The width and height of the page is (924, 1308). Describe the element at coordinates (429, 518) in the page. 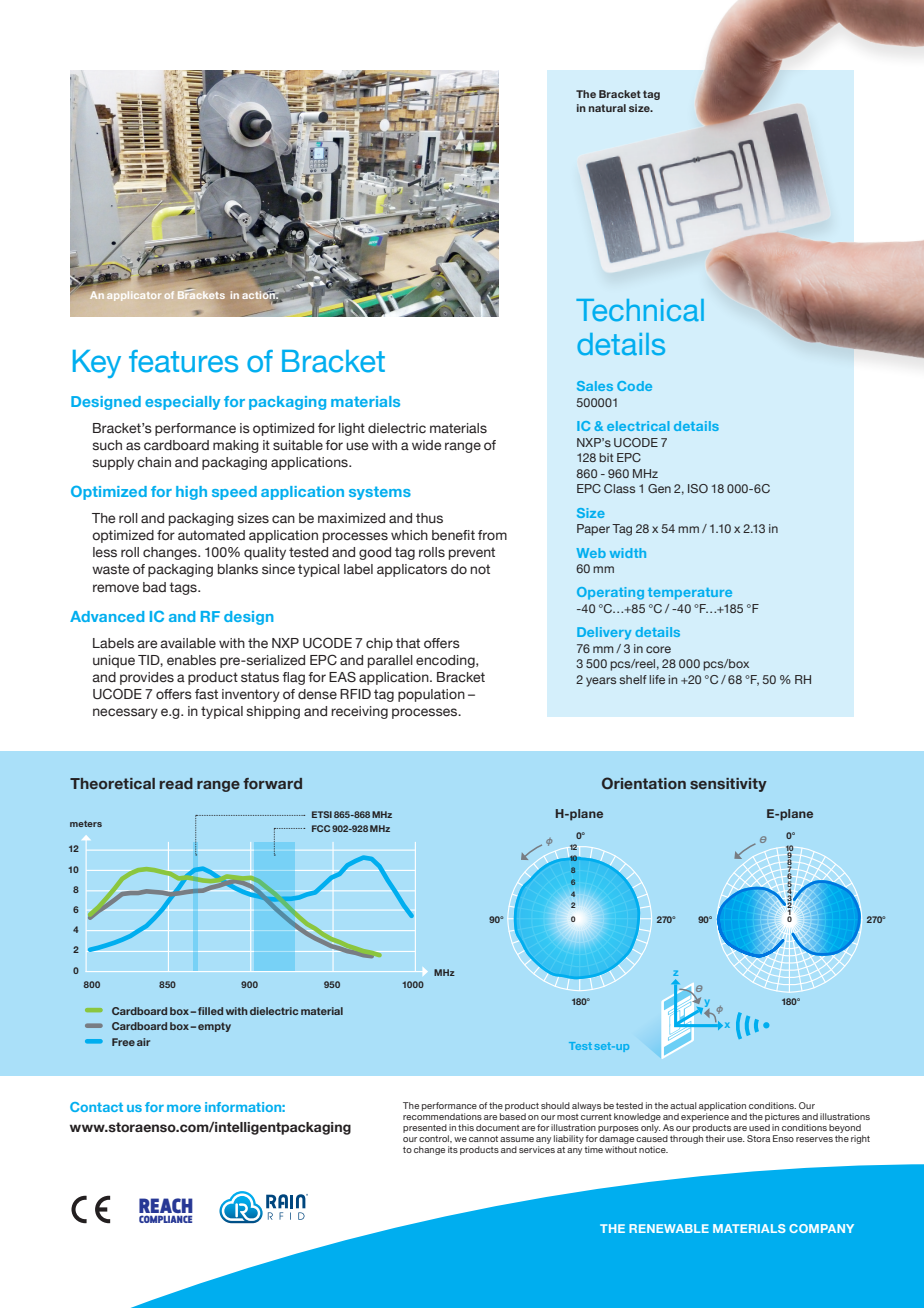

I see `thus` at that location.
